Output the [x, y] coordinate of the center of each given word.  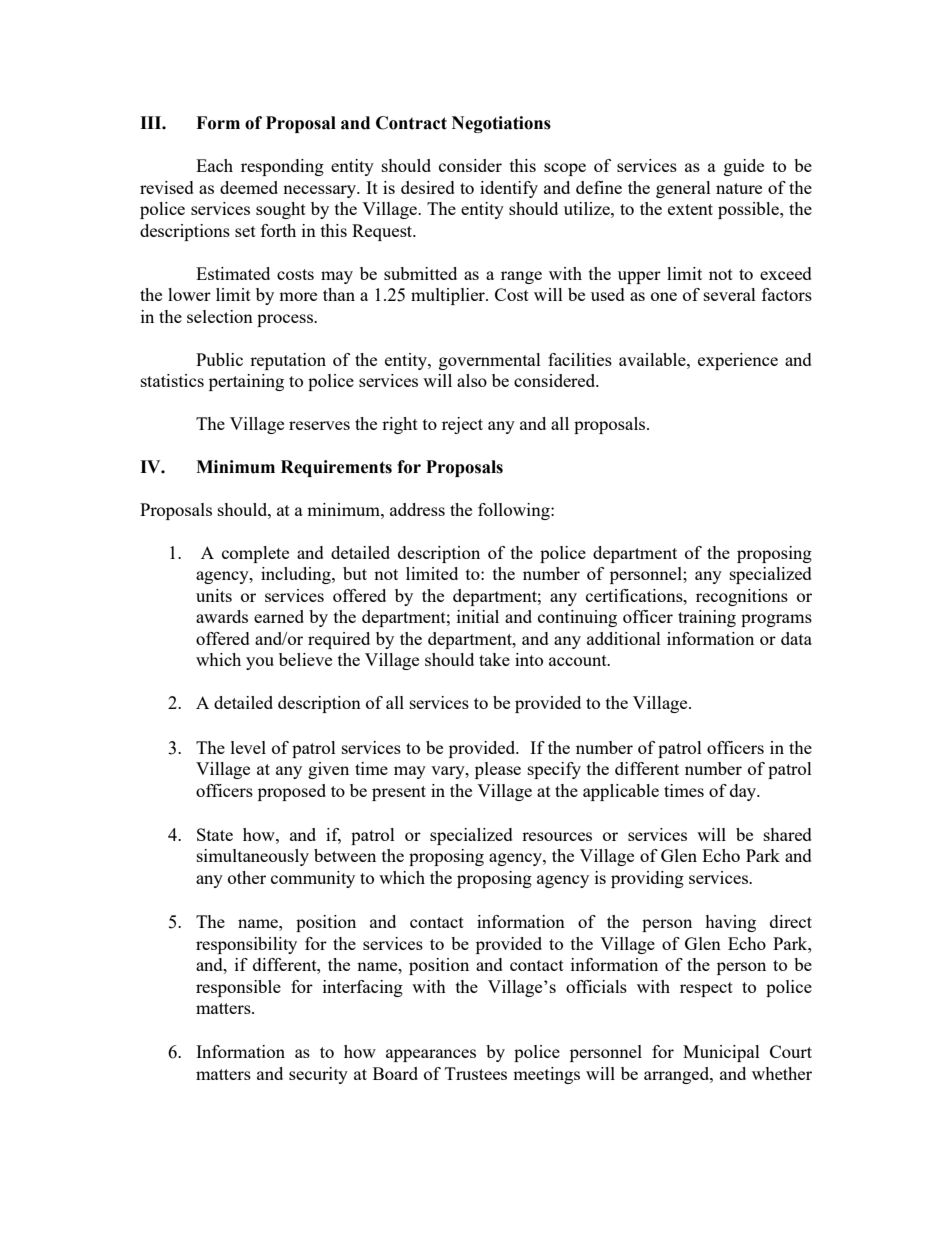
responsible [238, 988]
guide [744, 167]
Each [214, 165]
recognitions [742, 597]
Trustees [476, 1073]
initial [478, 616]
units [214, 595]
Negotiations [501, 124]
